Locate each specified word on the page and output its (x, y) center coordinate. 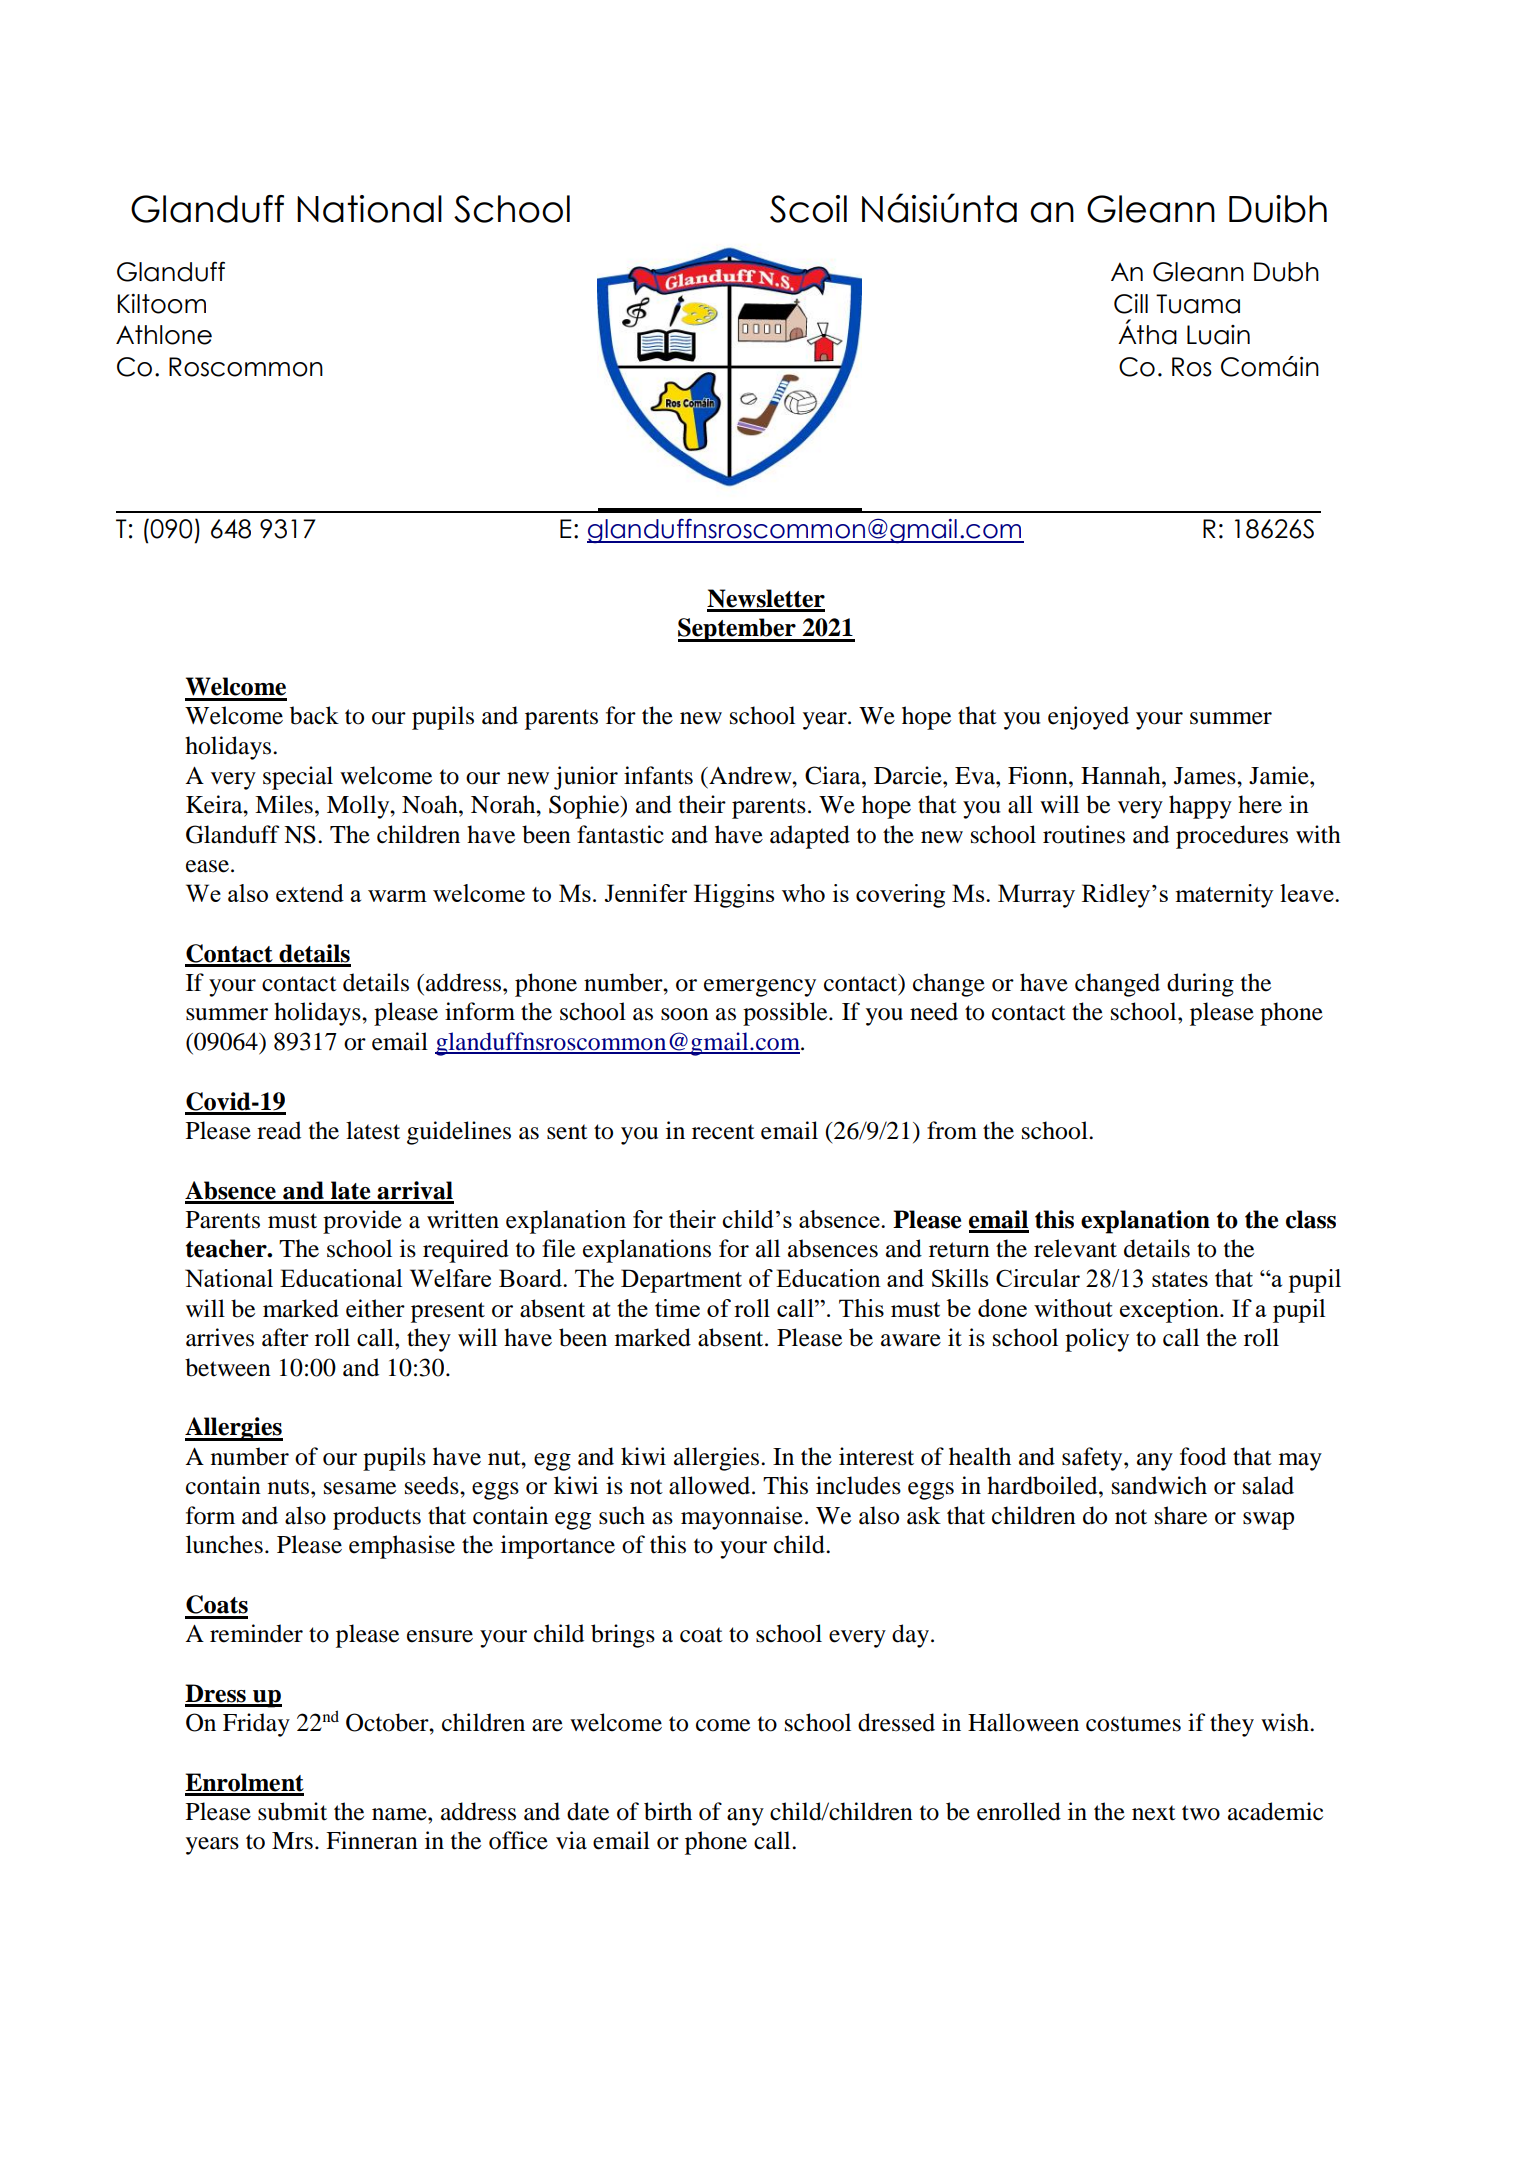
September (738, 630)
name (400, 1814)
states (1180, 1279)
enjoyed (1088, 718)
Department (681, 1281)
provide (362, 1222)
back (314, 715)
